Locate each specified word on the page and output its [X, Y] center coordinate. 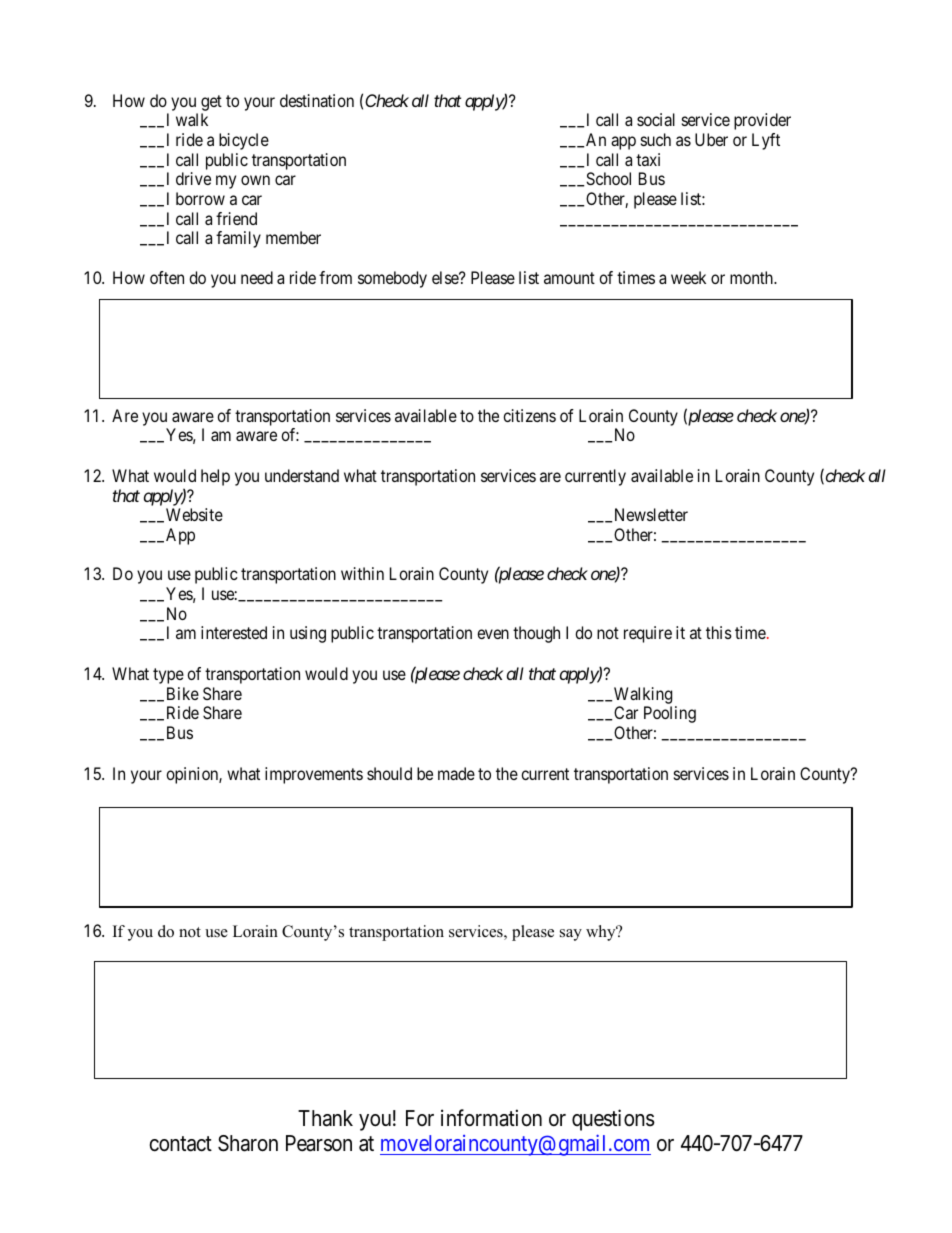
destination [317, 100]
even [493, 634]
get [211, 103]
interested [234, 632]
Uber [711, 139]
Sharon [248, 1143]
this [719, 632]
